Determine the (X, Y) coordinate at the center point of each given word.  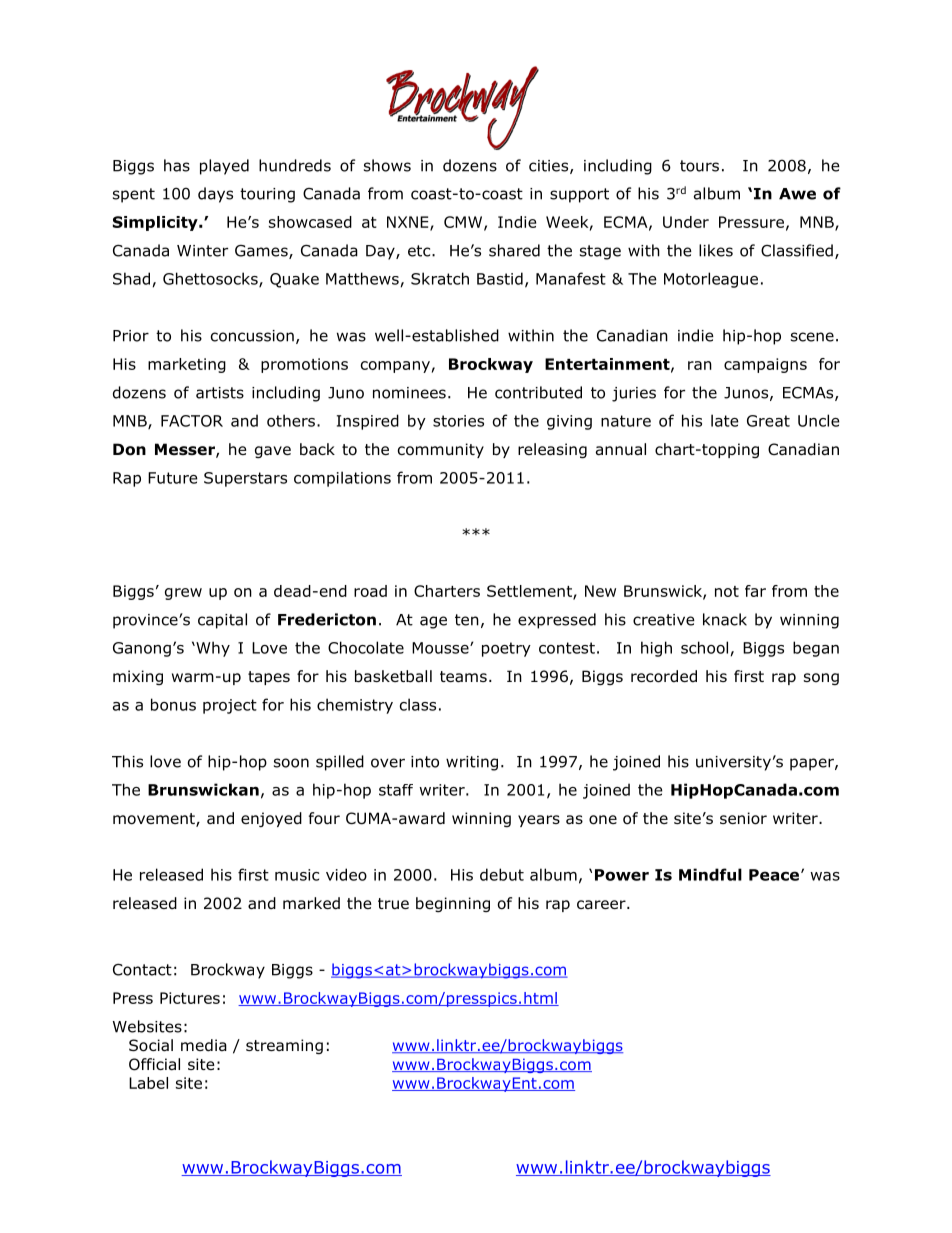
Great (768, 421)
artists (220, 393)
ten (467, 620)
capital (222, 621)
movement (155, 820)
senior (743, 818)
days (215, 195)
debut (502, 874)
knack (725, 619)
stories (458, 421)
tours (699, 166)
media (204, 1045)
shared (514, 250)
